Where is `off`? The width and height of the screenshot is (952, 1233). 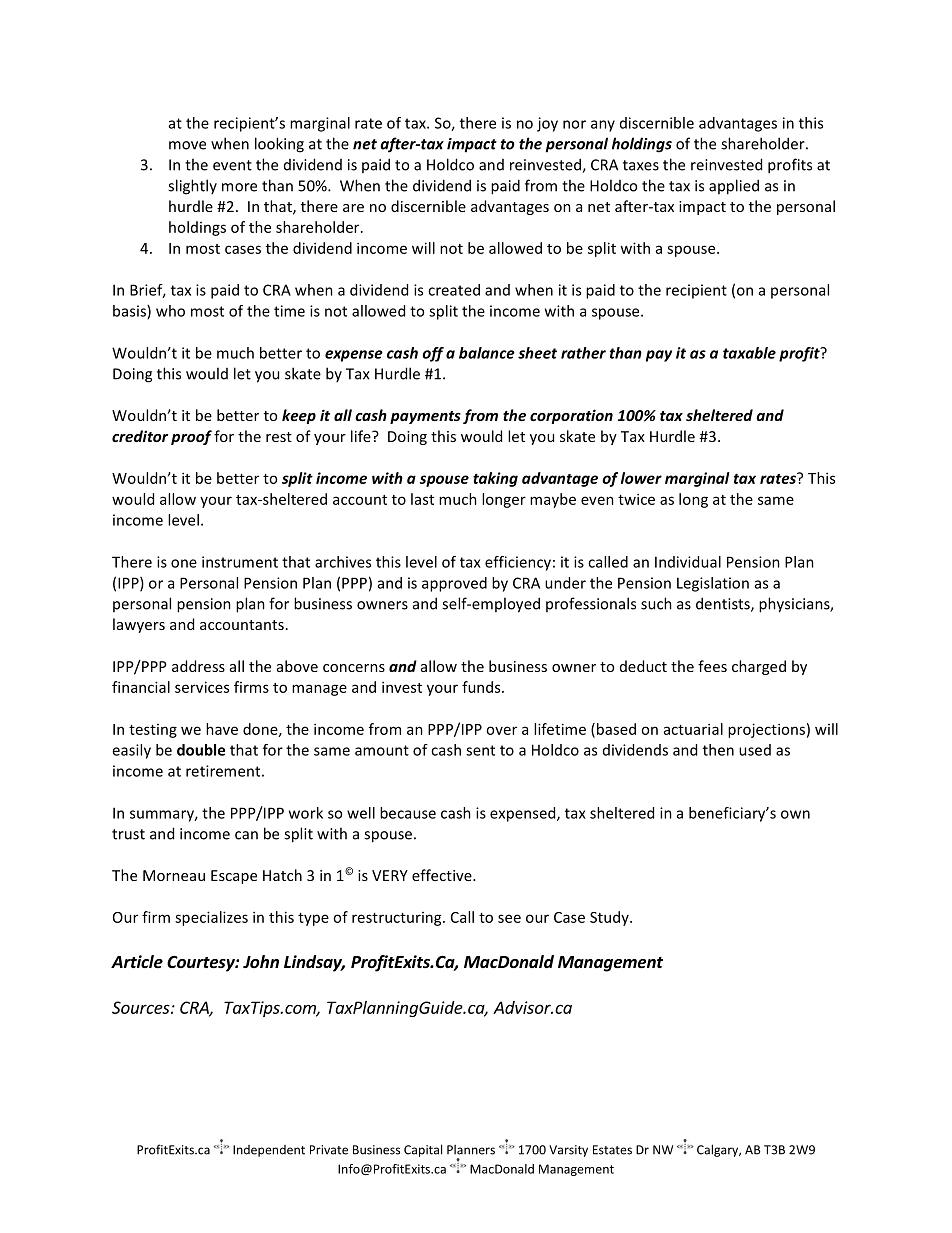
off is located at coordinates (433, 354).
